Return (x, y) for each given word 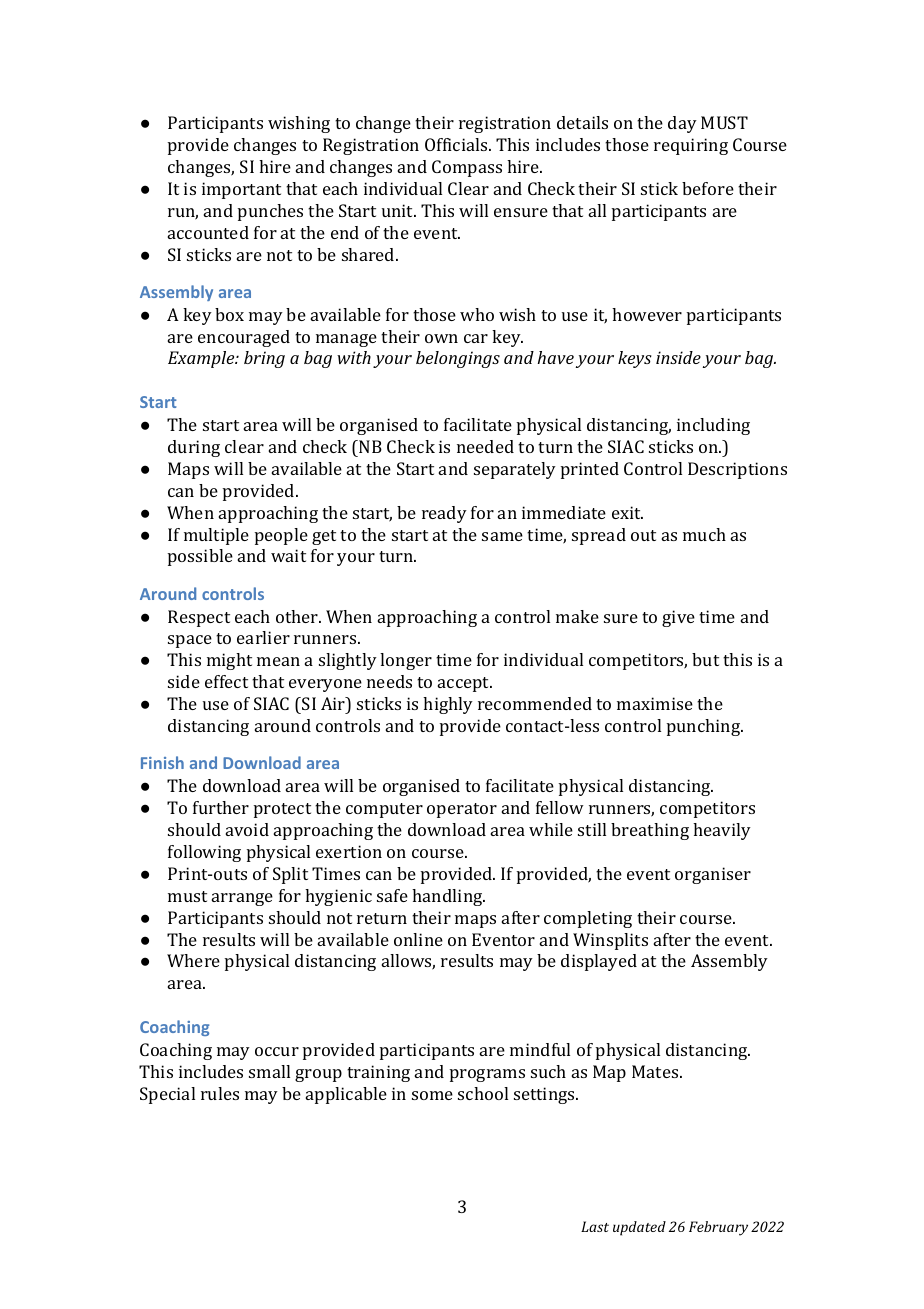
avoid (247, 829)
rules (220, 1093)
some (432, 1095)
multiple (216, 536)
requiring (691, 146)
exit (627, 512)
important (241, 190)
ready (444, 514)
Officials (457, 144)
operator (462, 810)
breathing (650, 831)
